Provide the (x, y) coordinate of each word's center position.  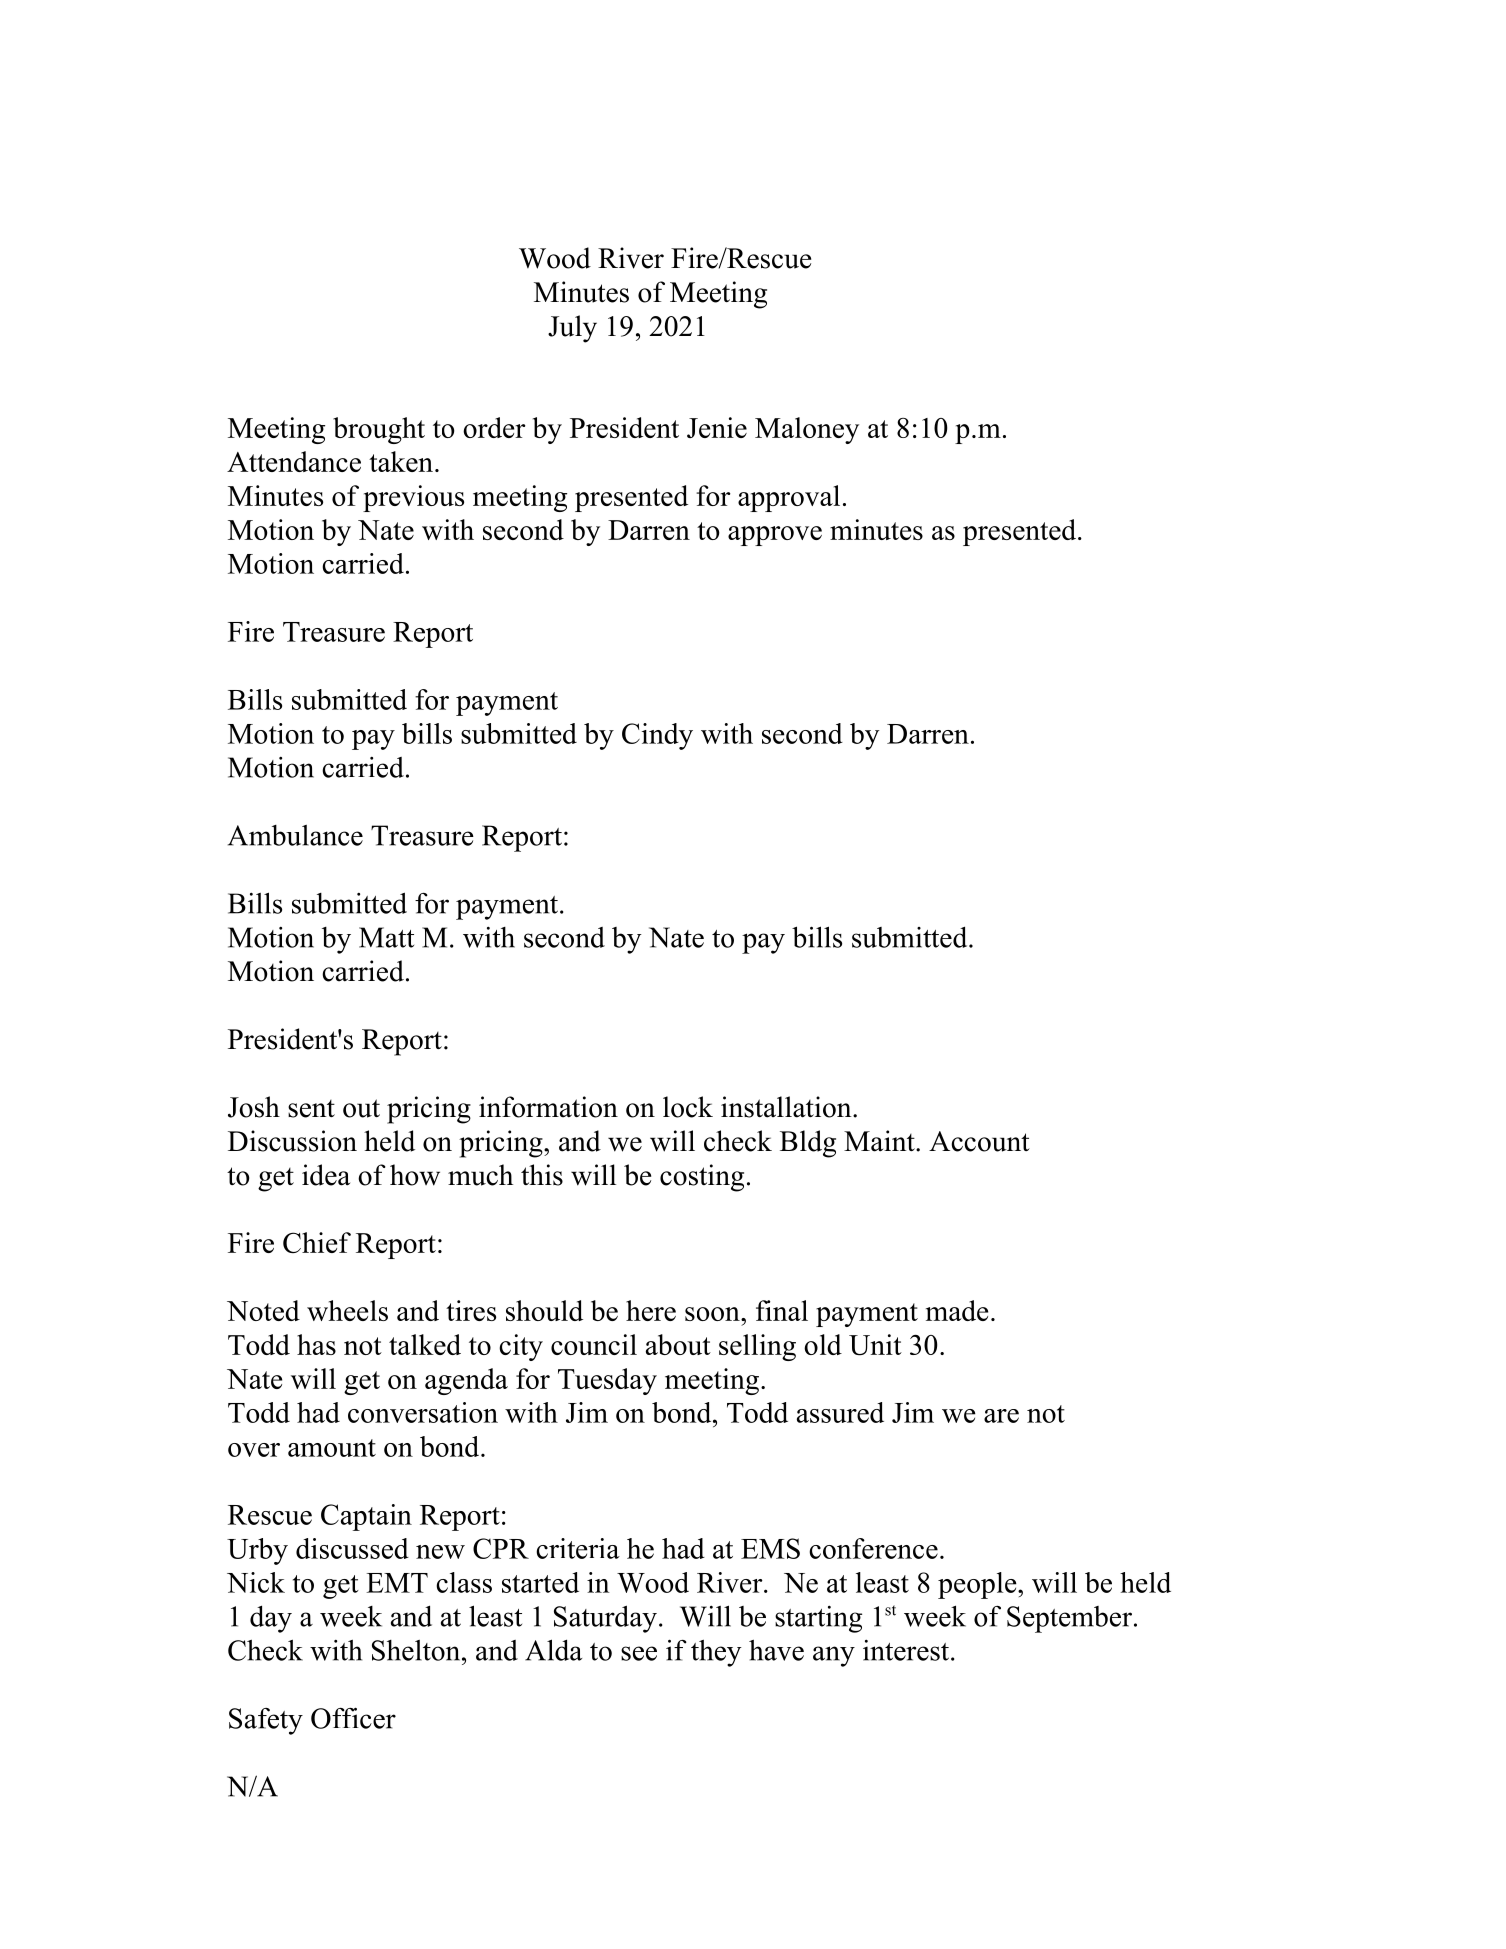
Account (979, 1141)
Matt (386, 937)
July (572, 329)
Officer (353, 1718)
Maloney (807, 430)
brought (379, 430)
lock (688, 1107)
